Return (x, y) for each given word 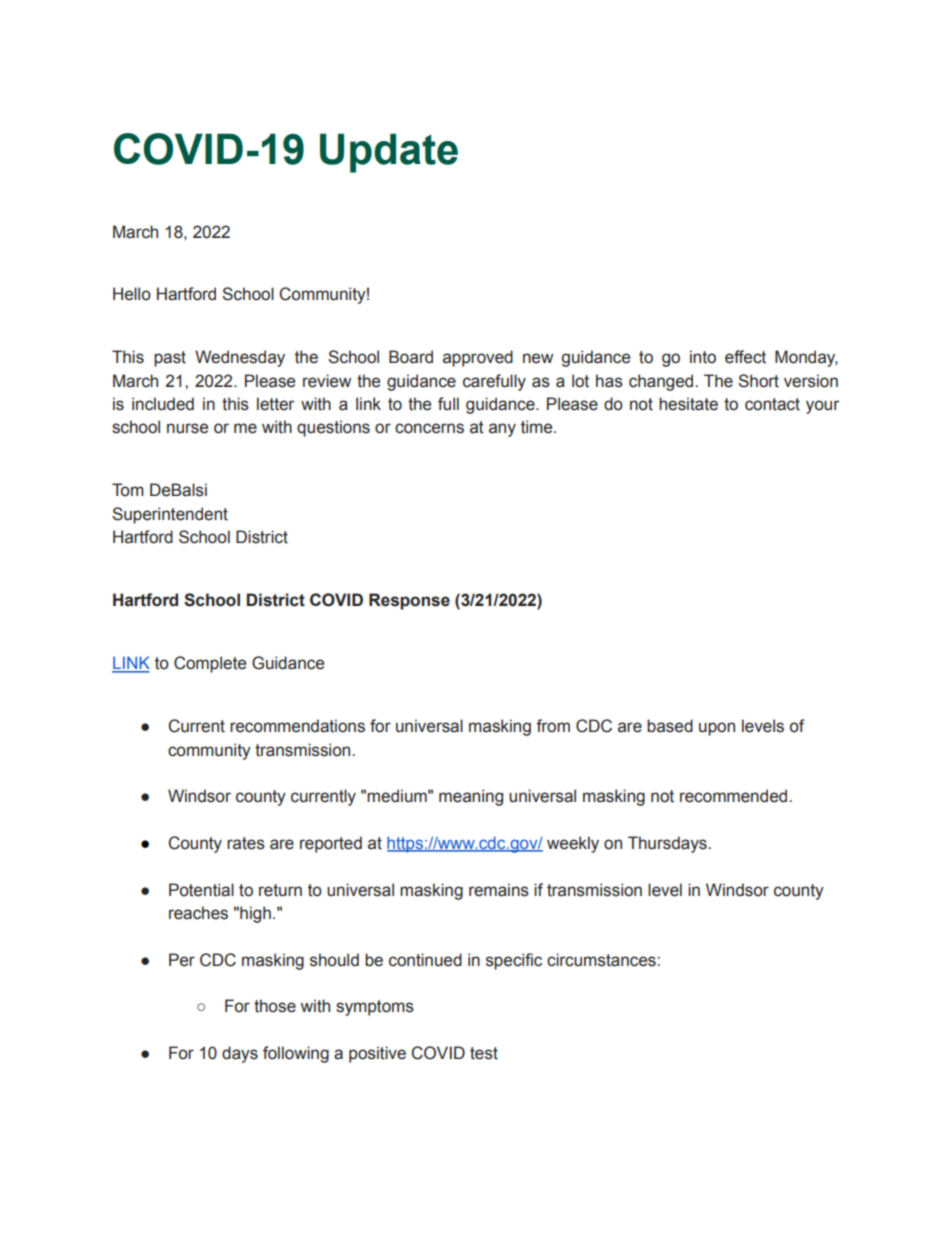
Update (389, 153)
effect (745, 357)
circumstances (602, 960)
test (484, 1053)
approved (478, 358)
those (275, 1006)
